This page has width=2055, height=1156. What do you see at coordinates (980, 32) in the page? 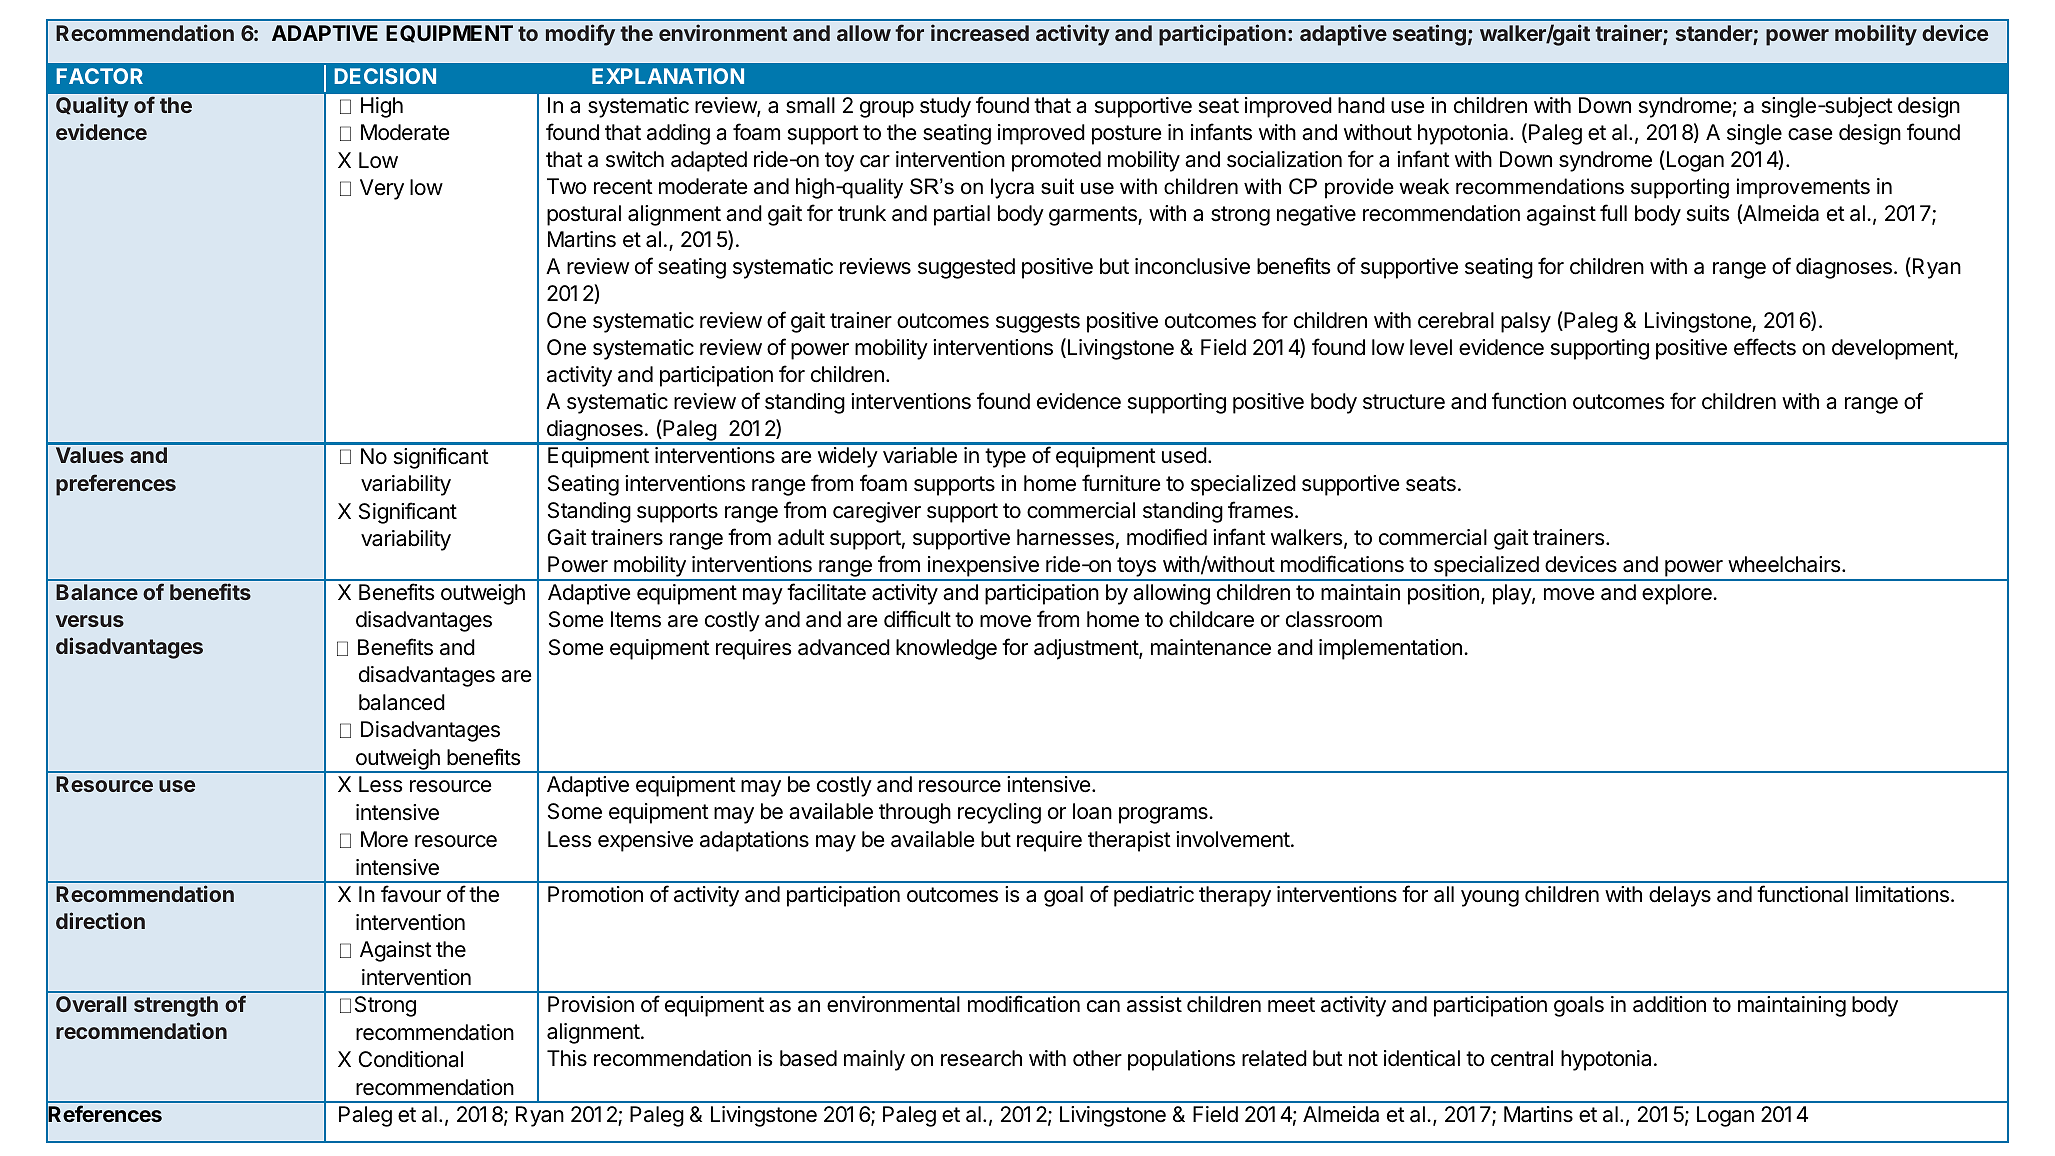
I see `increased` at bounding box center [980, 32].
